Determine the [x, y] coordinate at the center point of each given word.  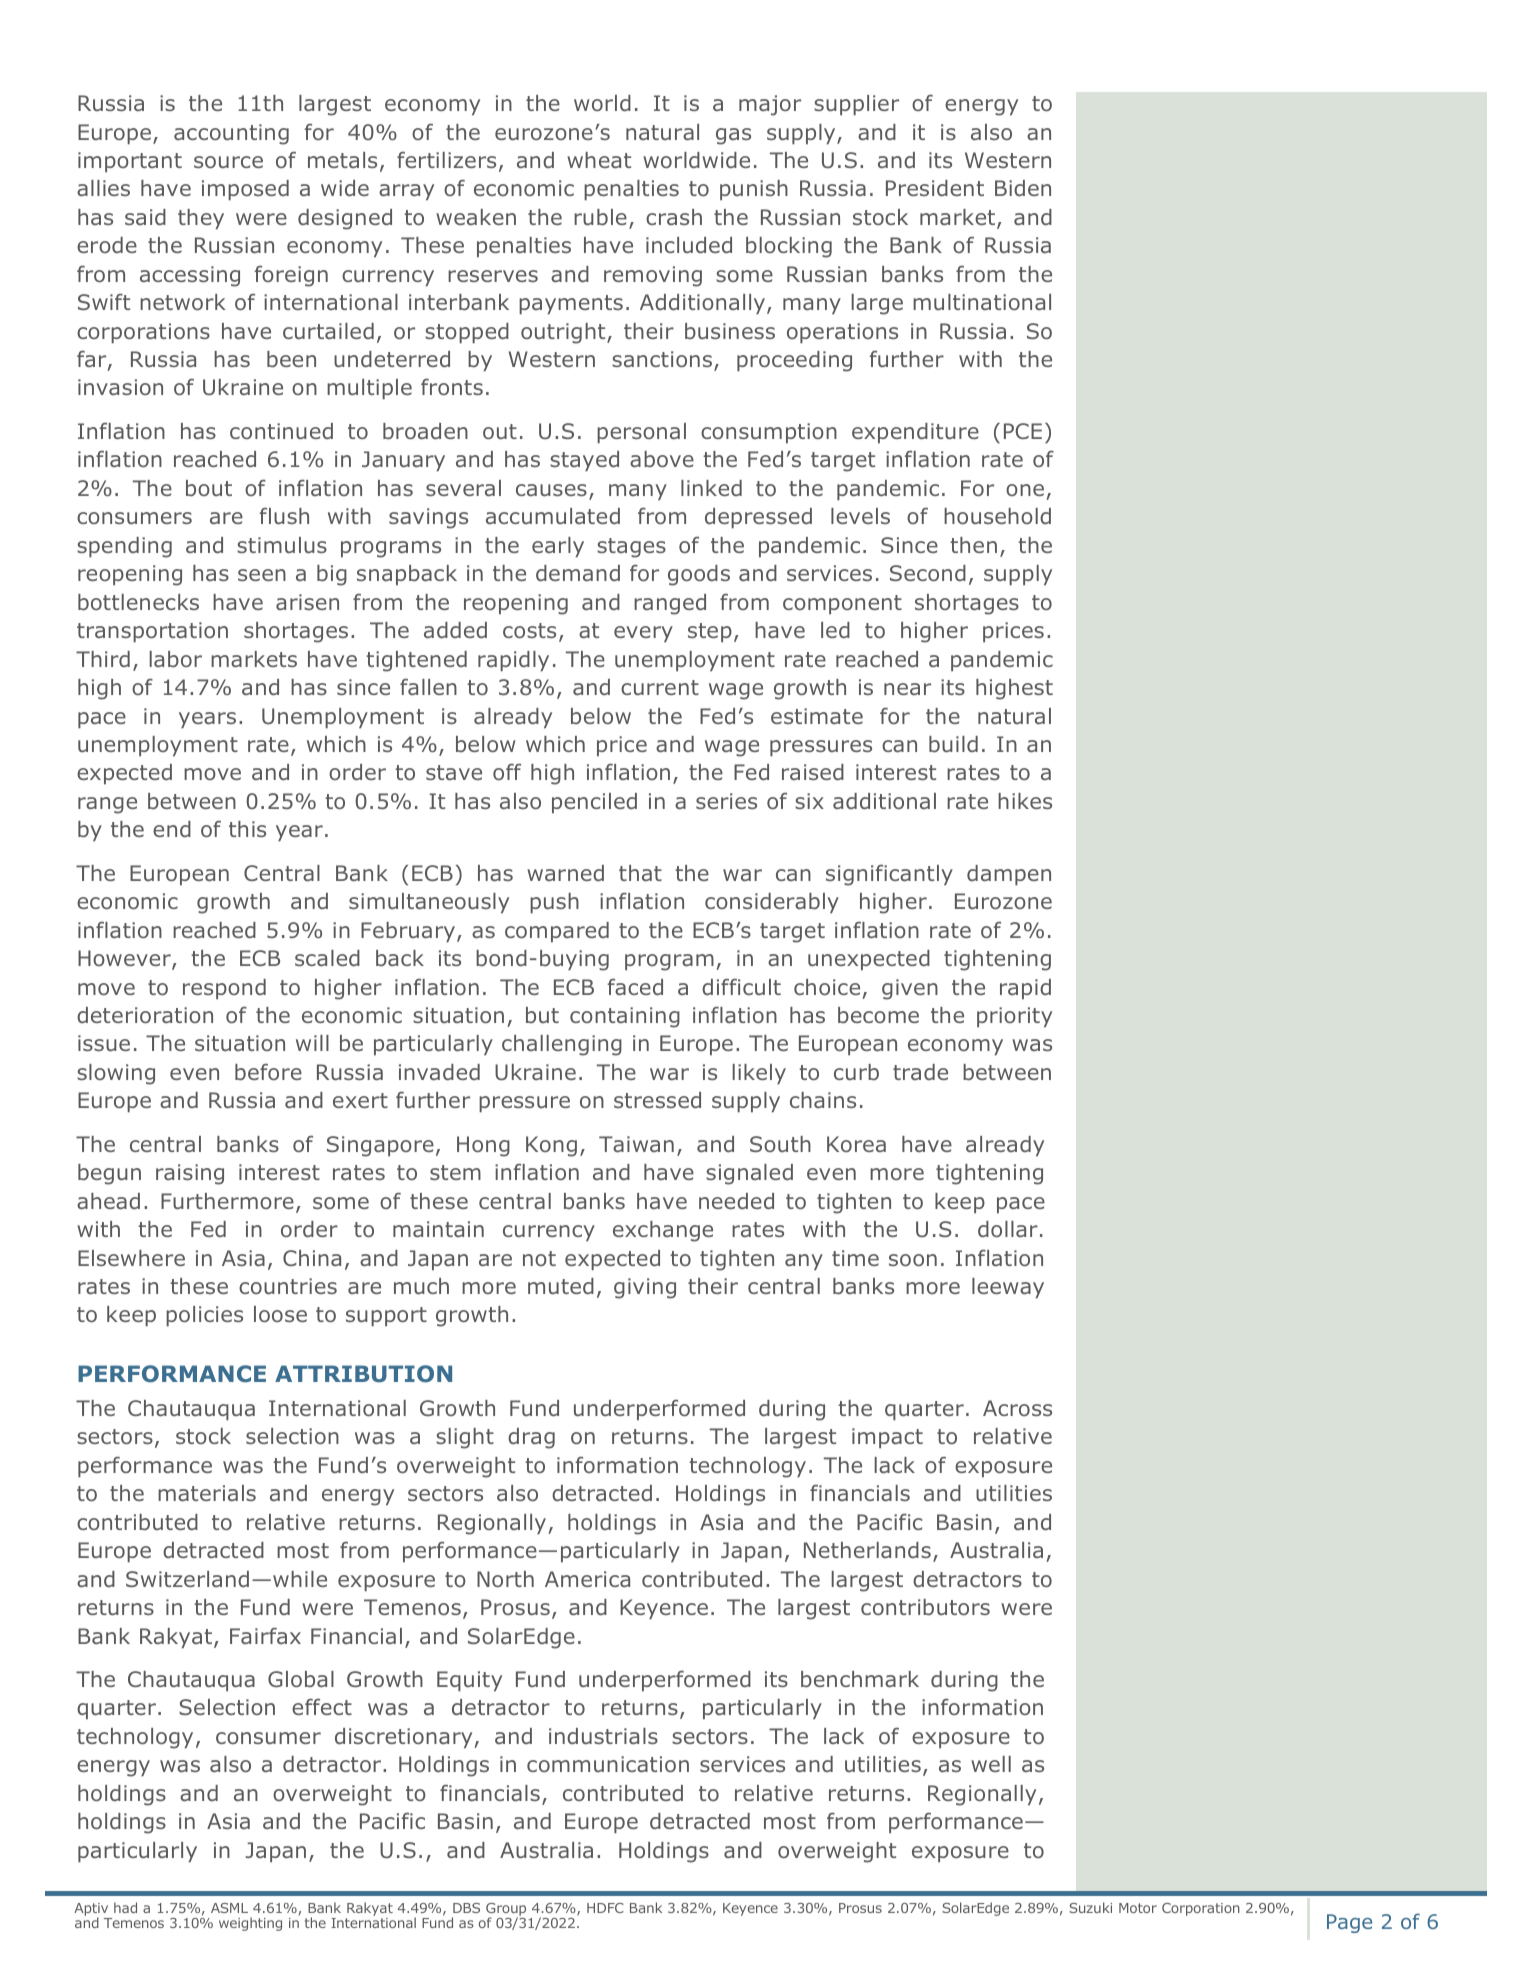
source [228, 162]
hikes [1025, 801]
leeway [1008, 1288]
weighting [250, 1924]
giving [645, 1288]
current [660, 687]
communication [608, 1764]
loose [280, 1314]
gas [733, 136]
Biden [1023, 188]
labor [175, 659]
